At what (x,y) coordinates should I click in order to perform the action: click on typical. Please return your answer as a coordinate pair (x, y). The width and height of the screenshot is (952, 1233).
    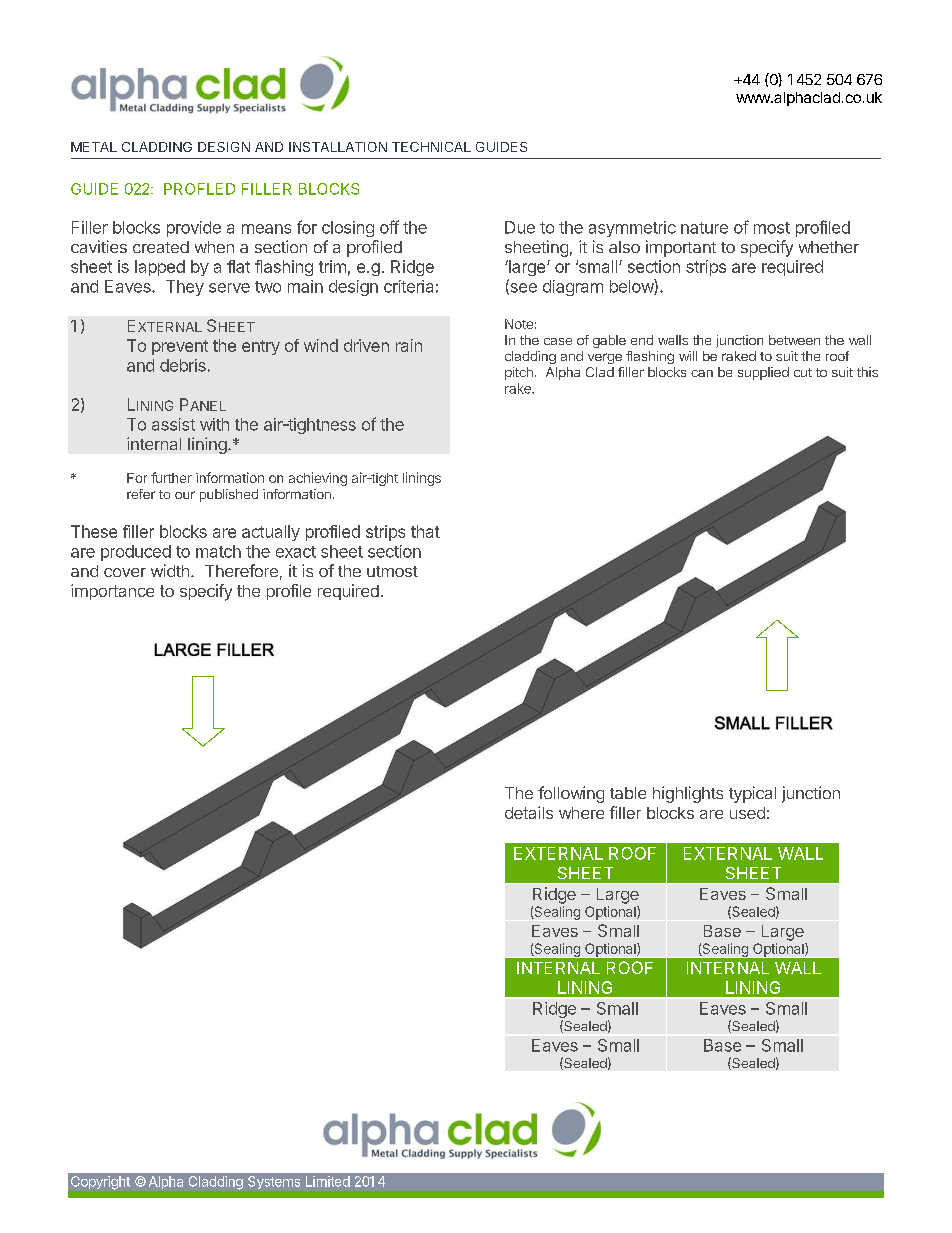
    Looking at the image, I should click on (752, 794).
